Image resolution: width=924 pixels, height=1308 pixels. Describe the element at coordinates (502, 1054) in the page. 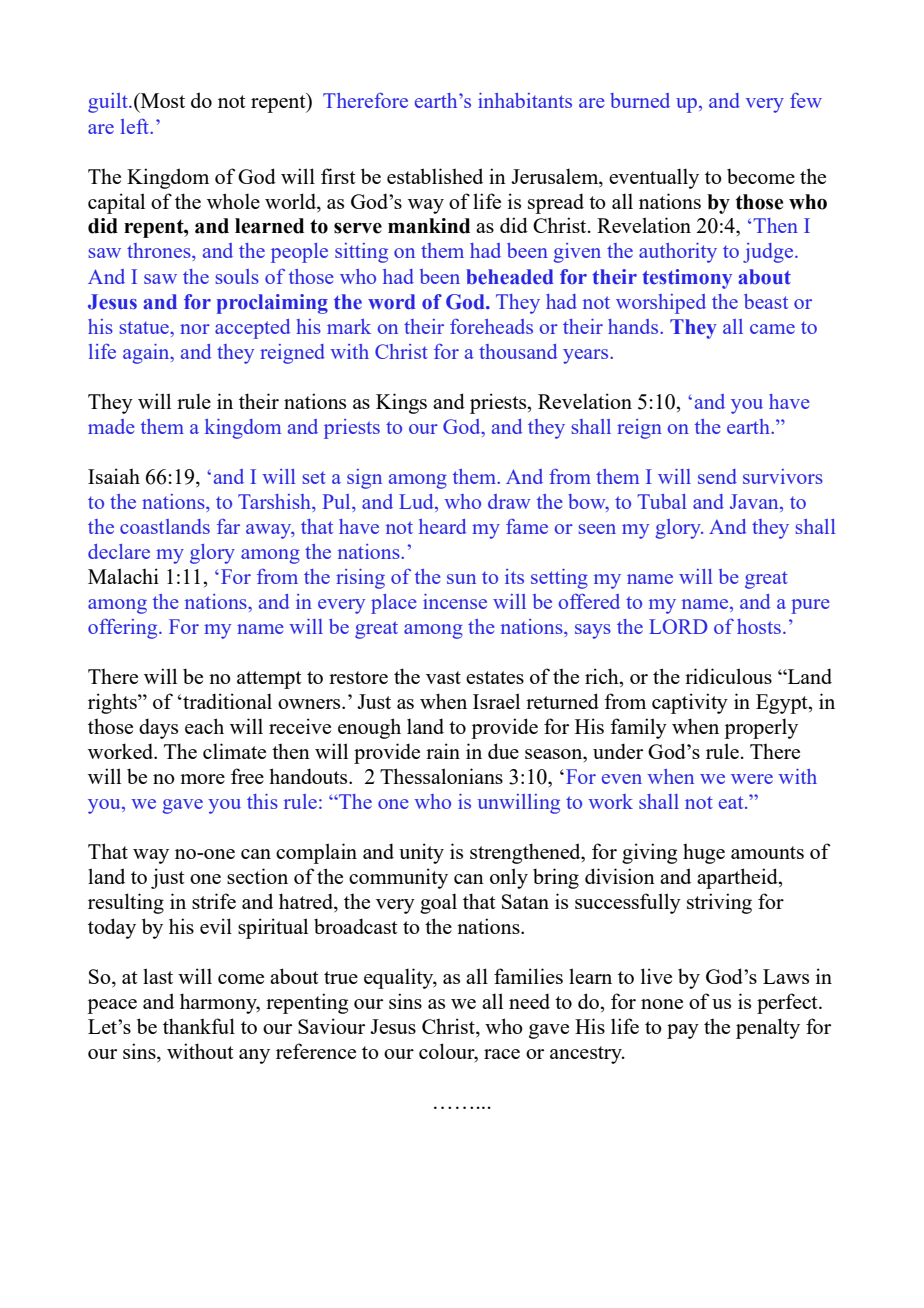

I see `race` at that location.
